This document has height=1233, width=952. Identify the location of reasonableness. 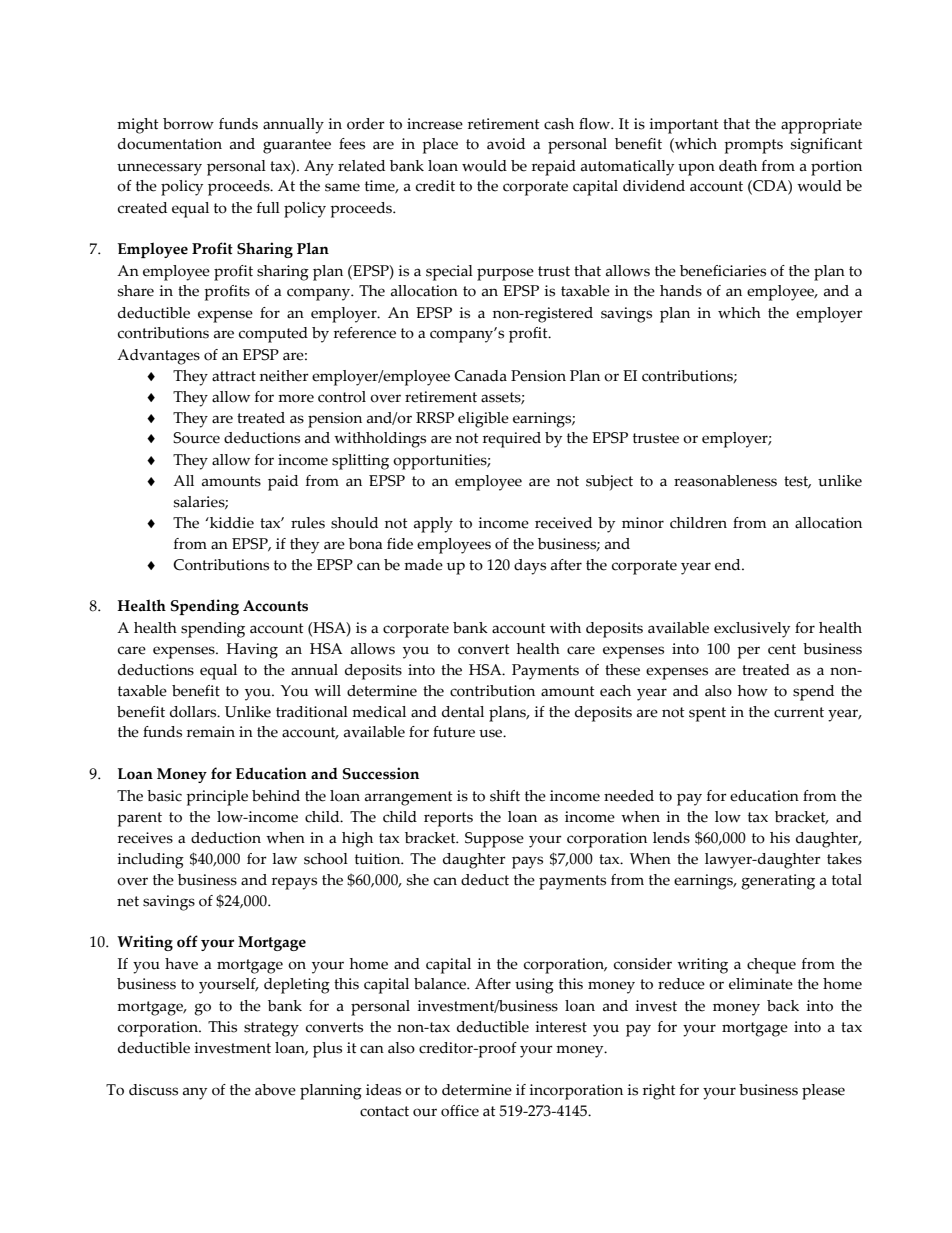
(725, 481).
